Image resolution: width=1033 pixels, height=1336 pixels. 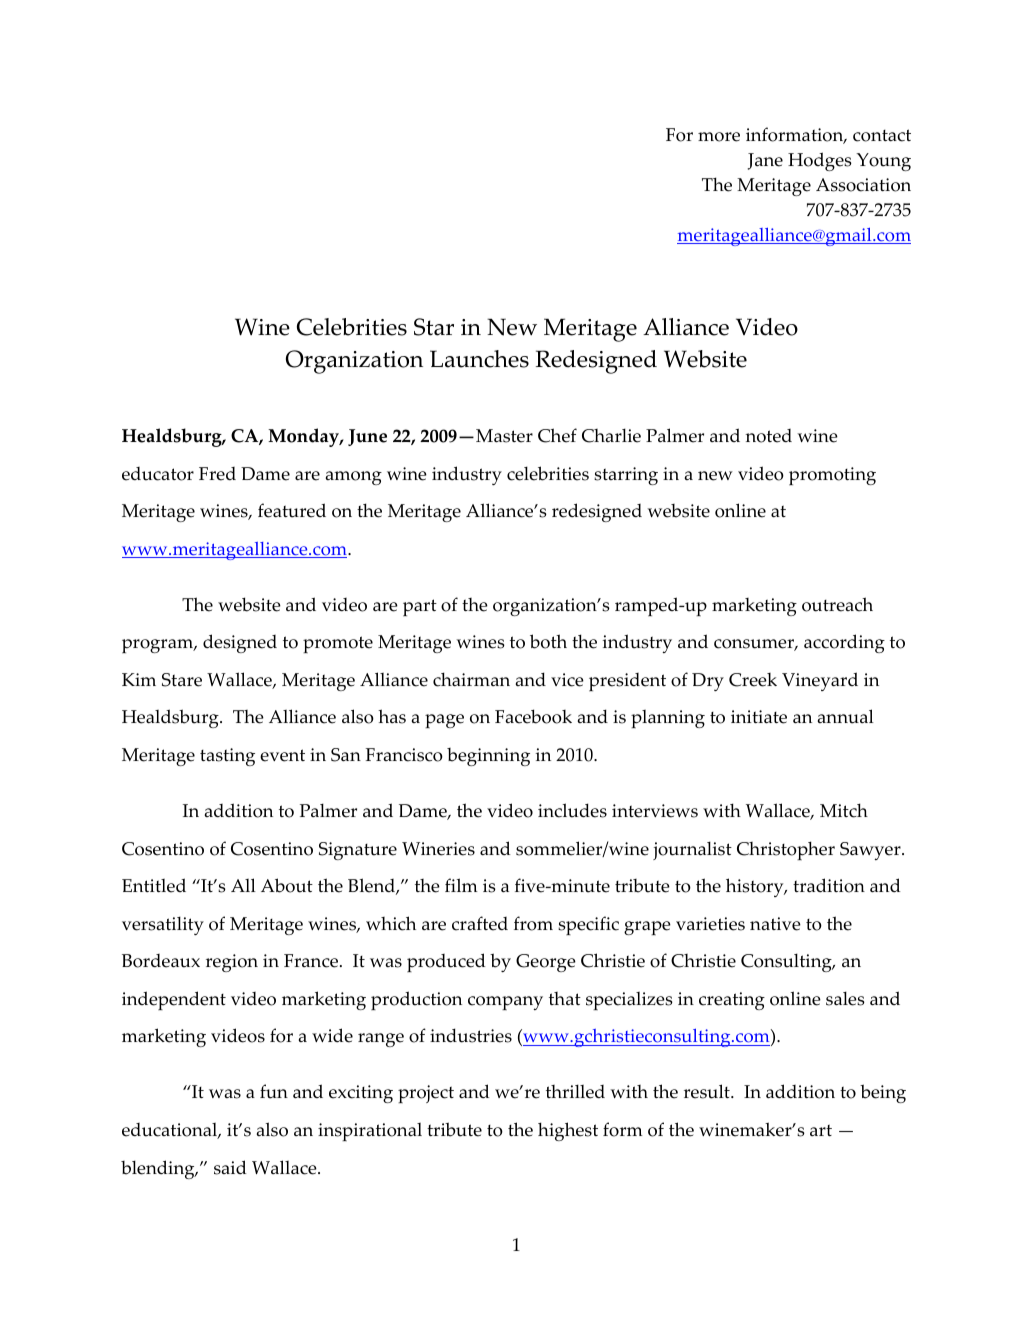 I want to click on Launches, so click(x=479, y=359).
